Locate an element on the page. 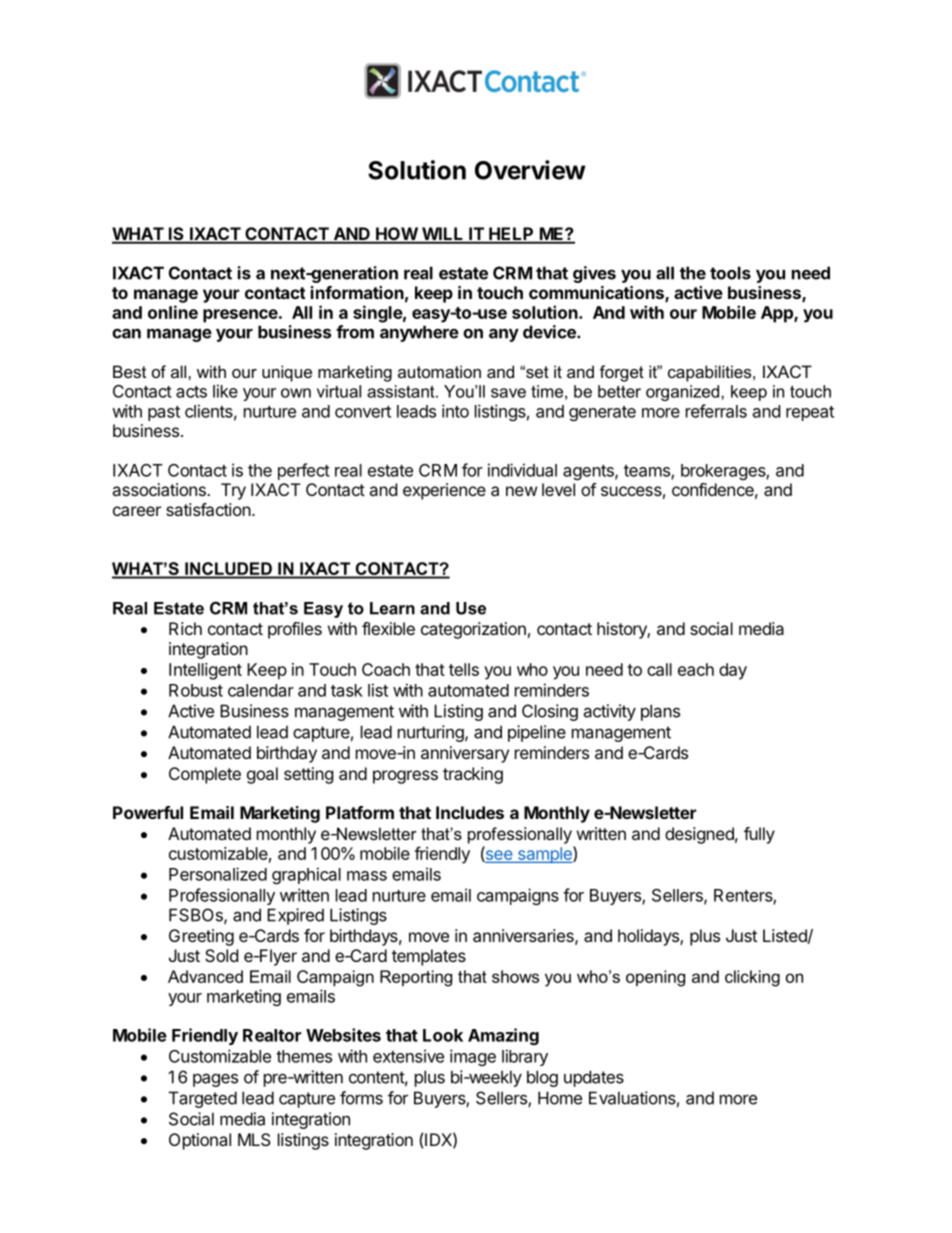 This page has width=952, height=1233. Intelligent is located at coordinates (205, 671).
